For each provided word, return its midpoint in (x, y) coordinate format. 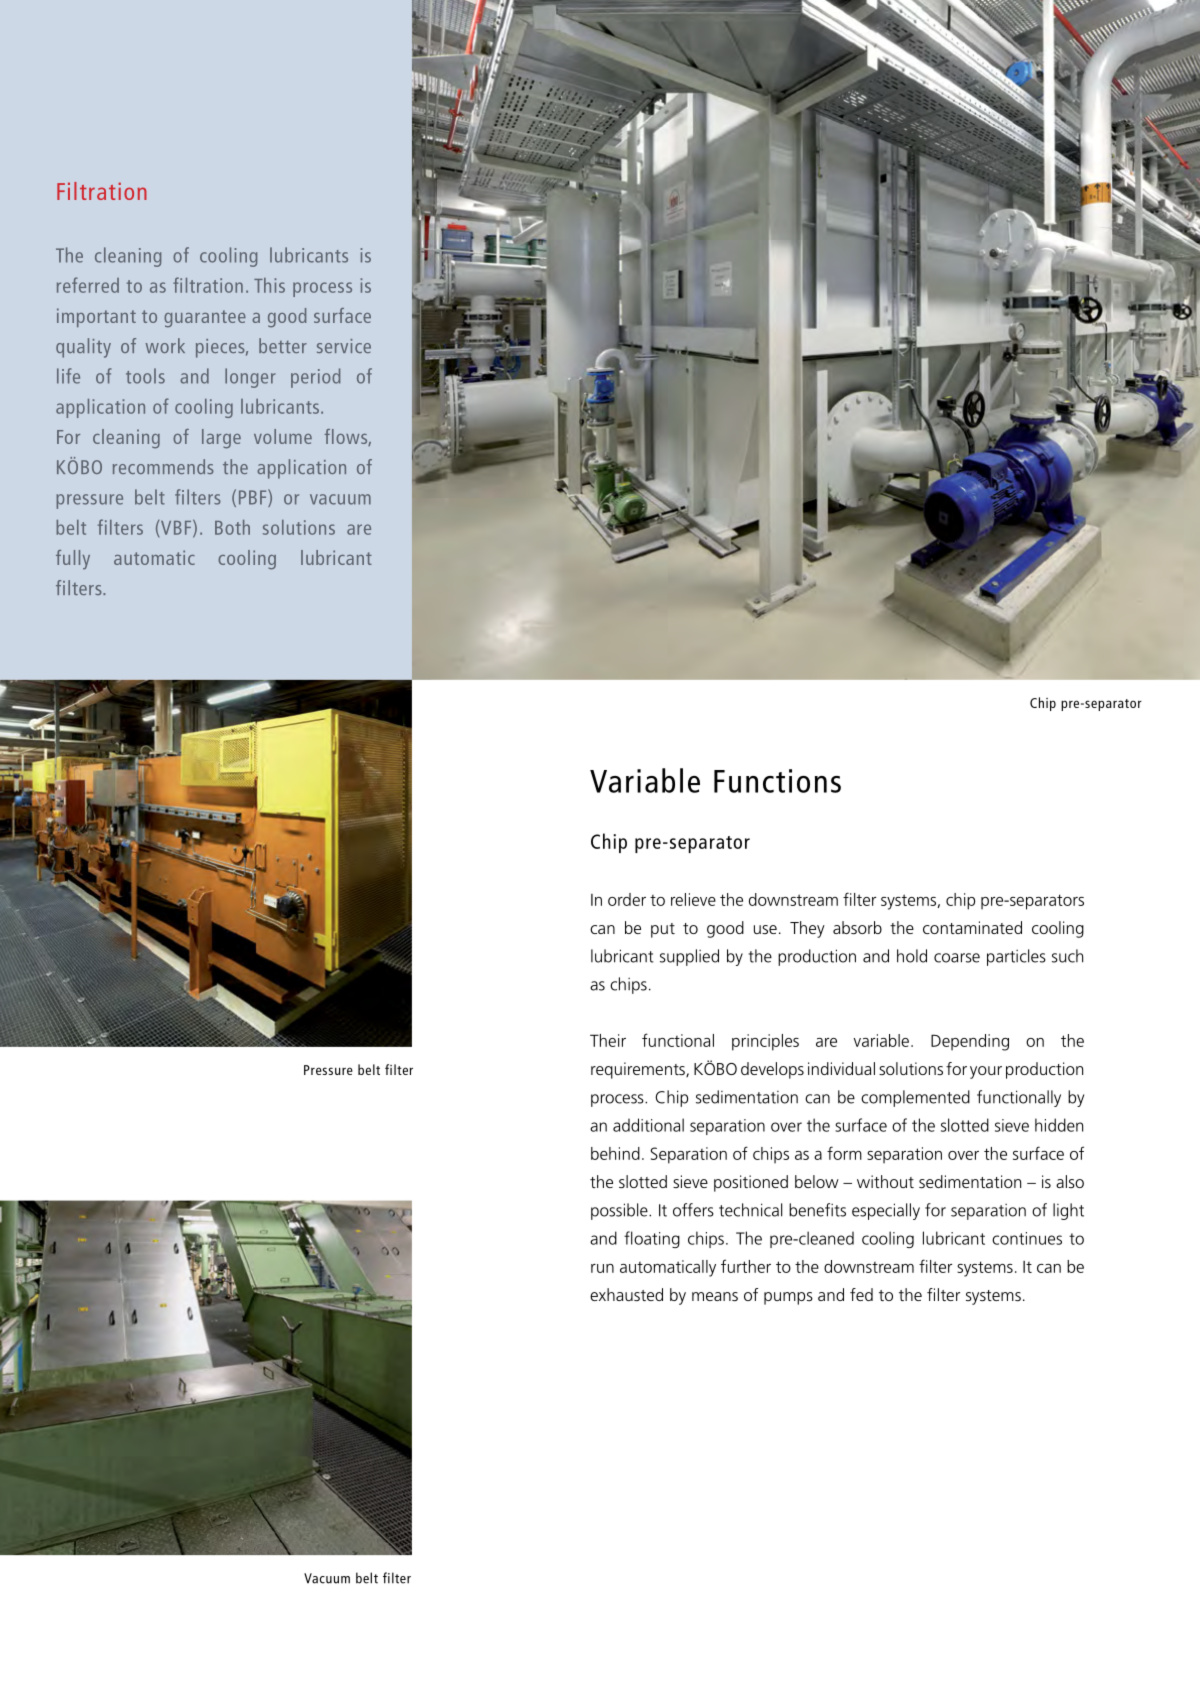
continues (1027, 1238)
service (344, 346)
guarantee (205, 319)
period (315, 378)
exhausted (626, 1294)
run (602, 1268)
